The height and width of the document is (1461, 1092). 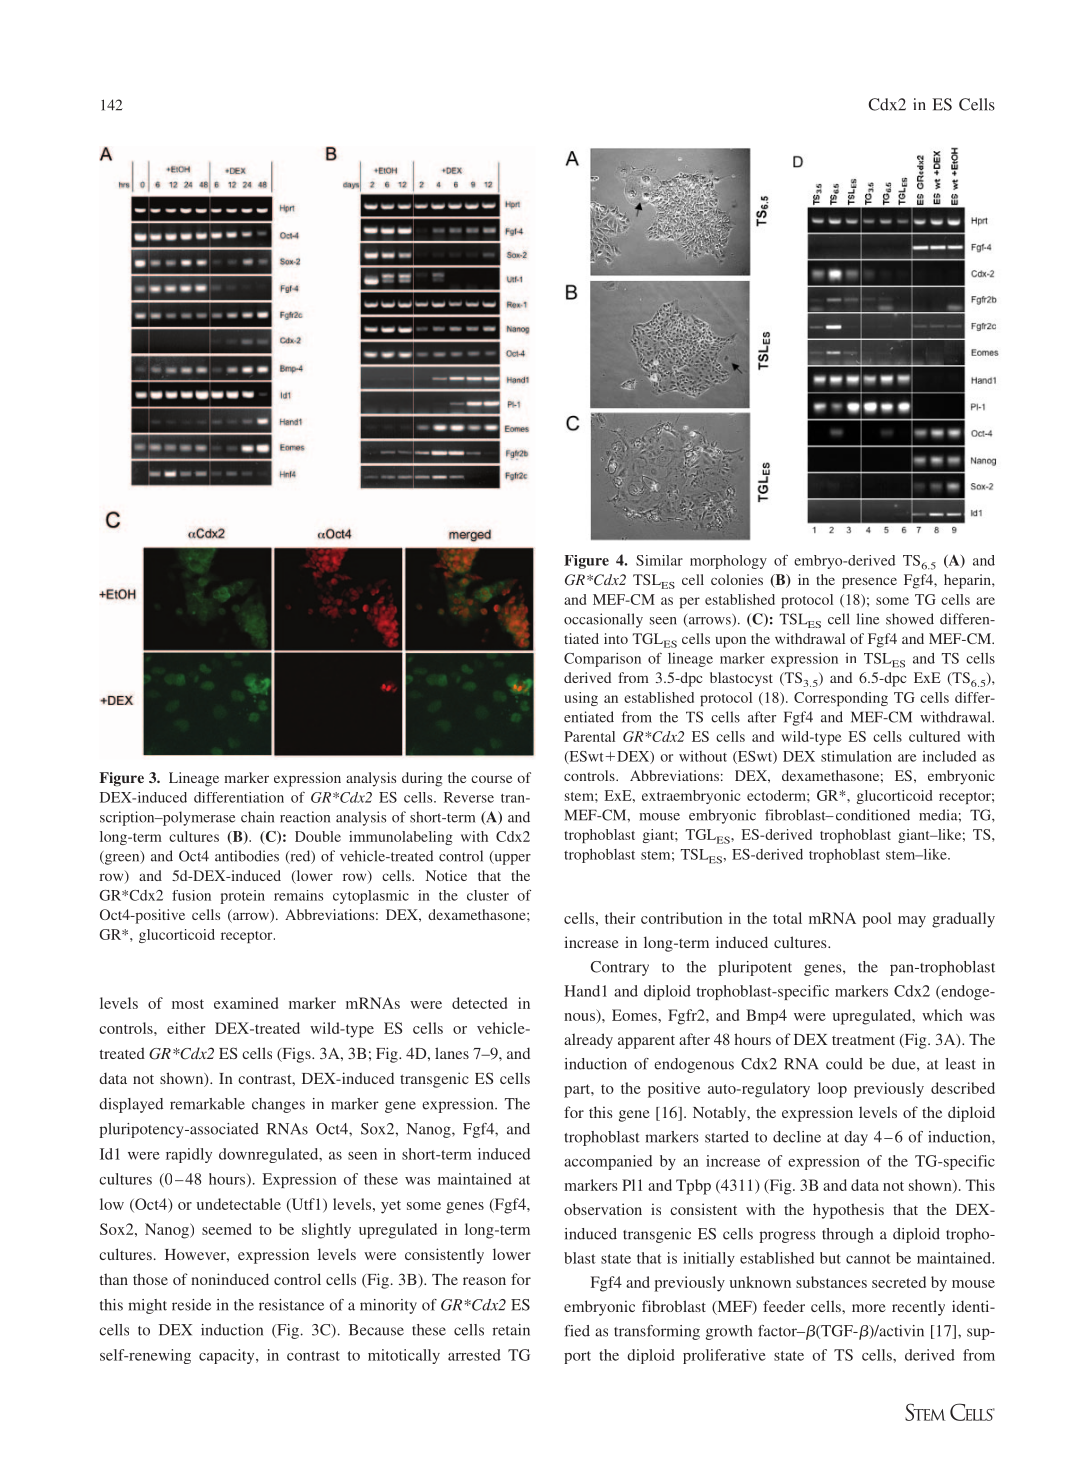 I want to click on stimulation, so click(x=856, y=756).
